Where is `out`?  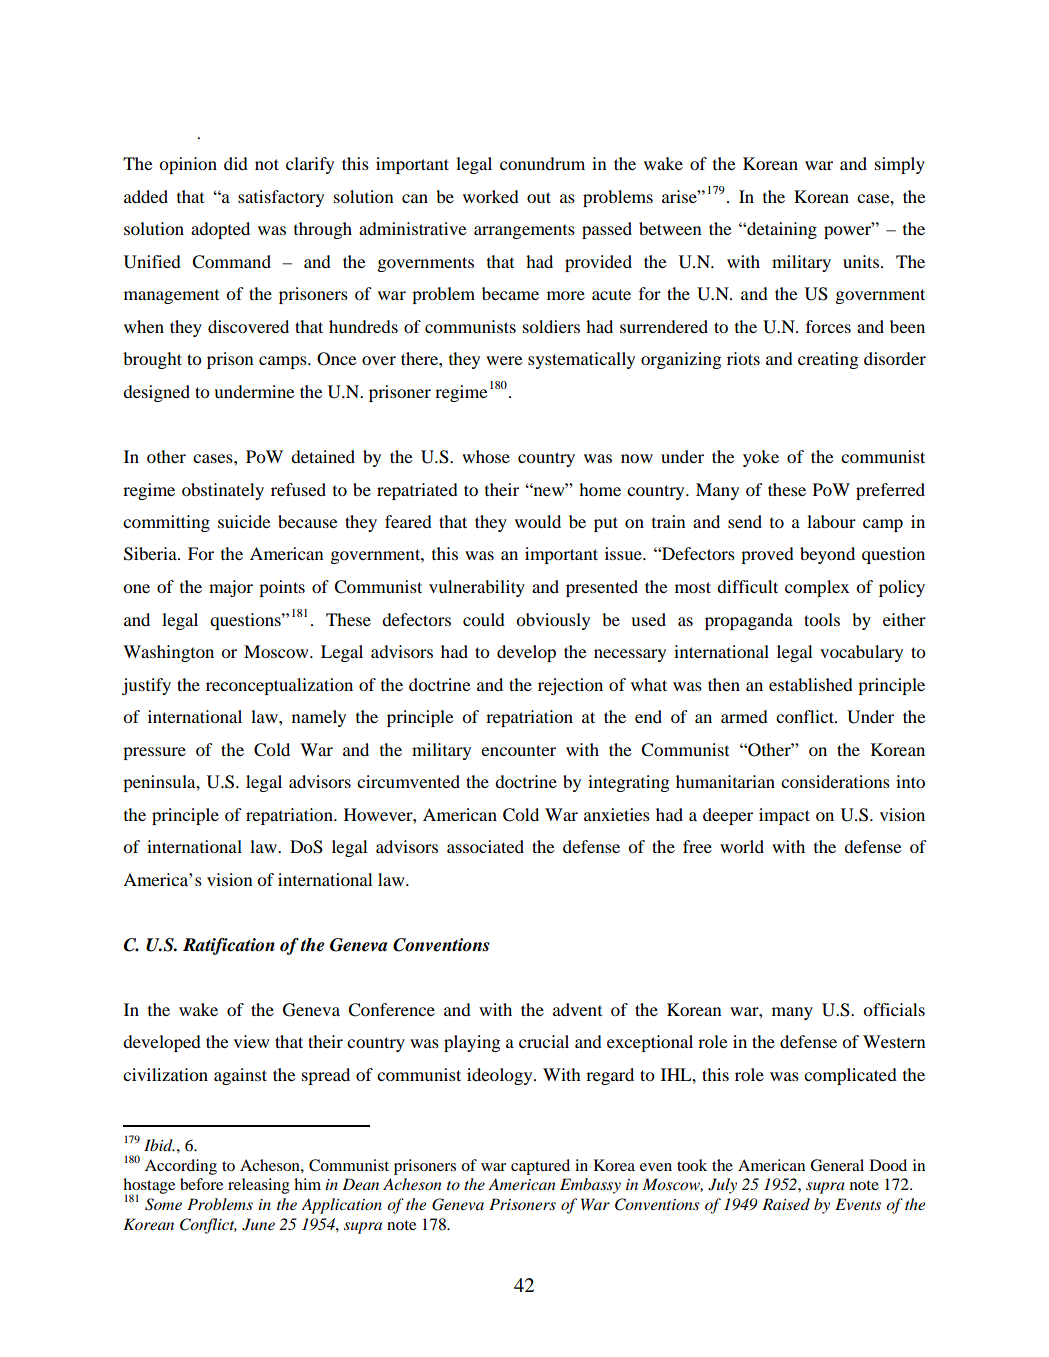 out is located at coordinates (539, 197).
